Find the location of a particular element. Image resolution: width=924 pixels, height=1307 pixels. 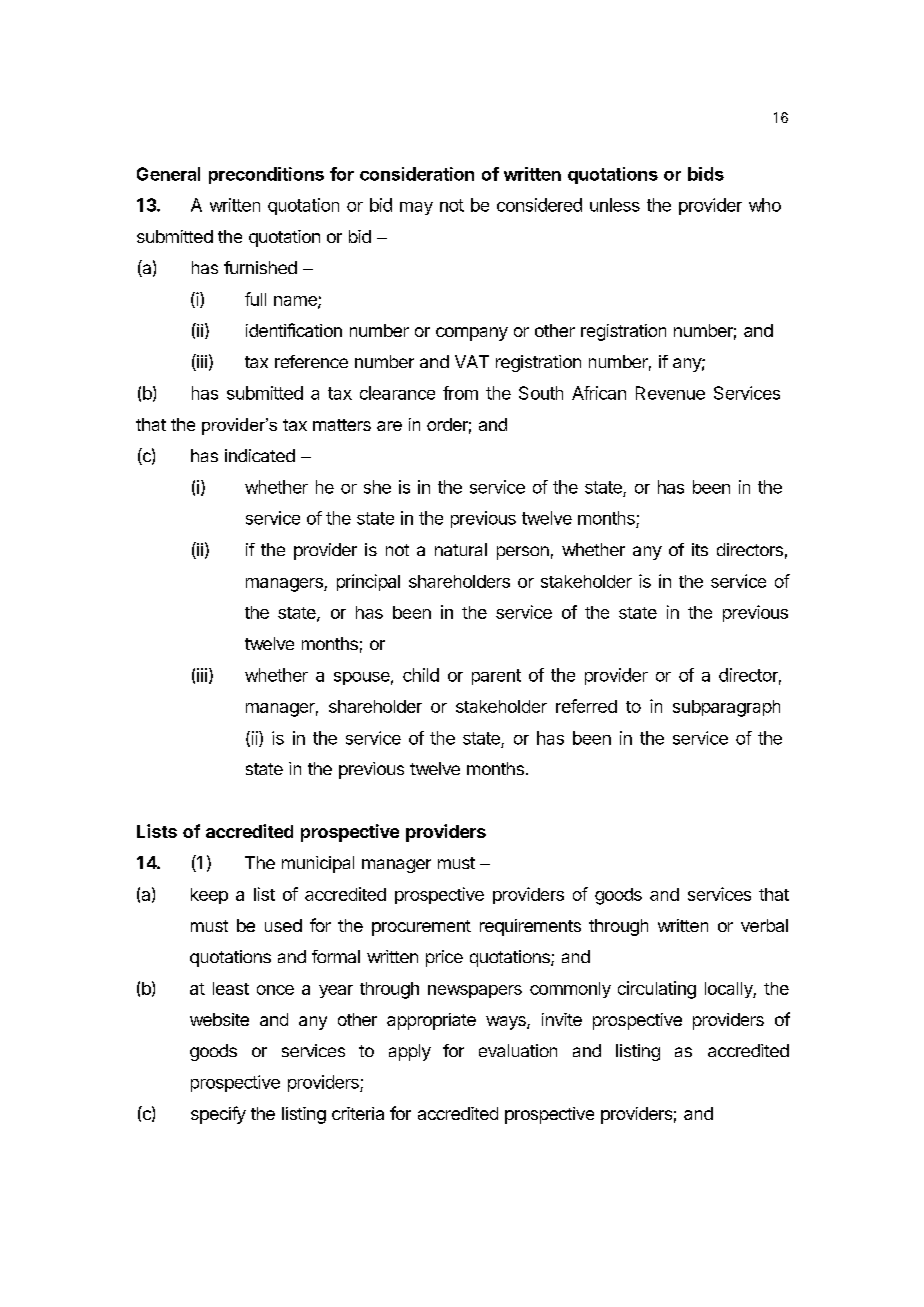

natural is located at coordinates (461, 549).
